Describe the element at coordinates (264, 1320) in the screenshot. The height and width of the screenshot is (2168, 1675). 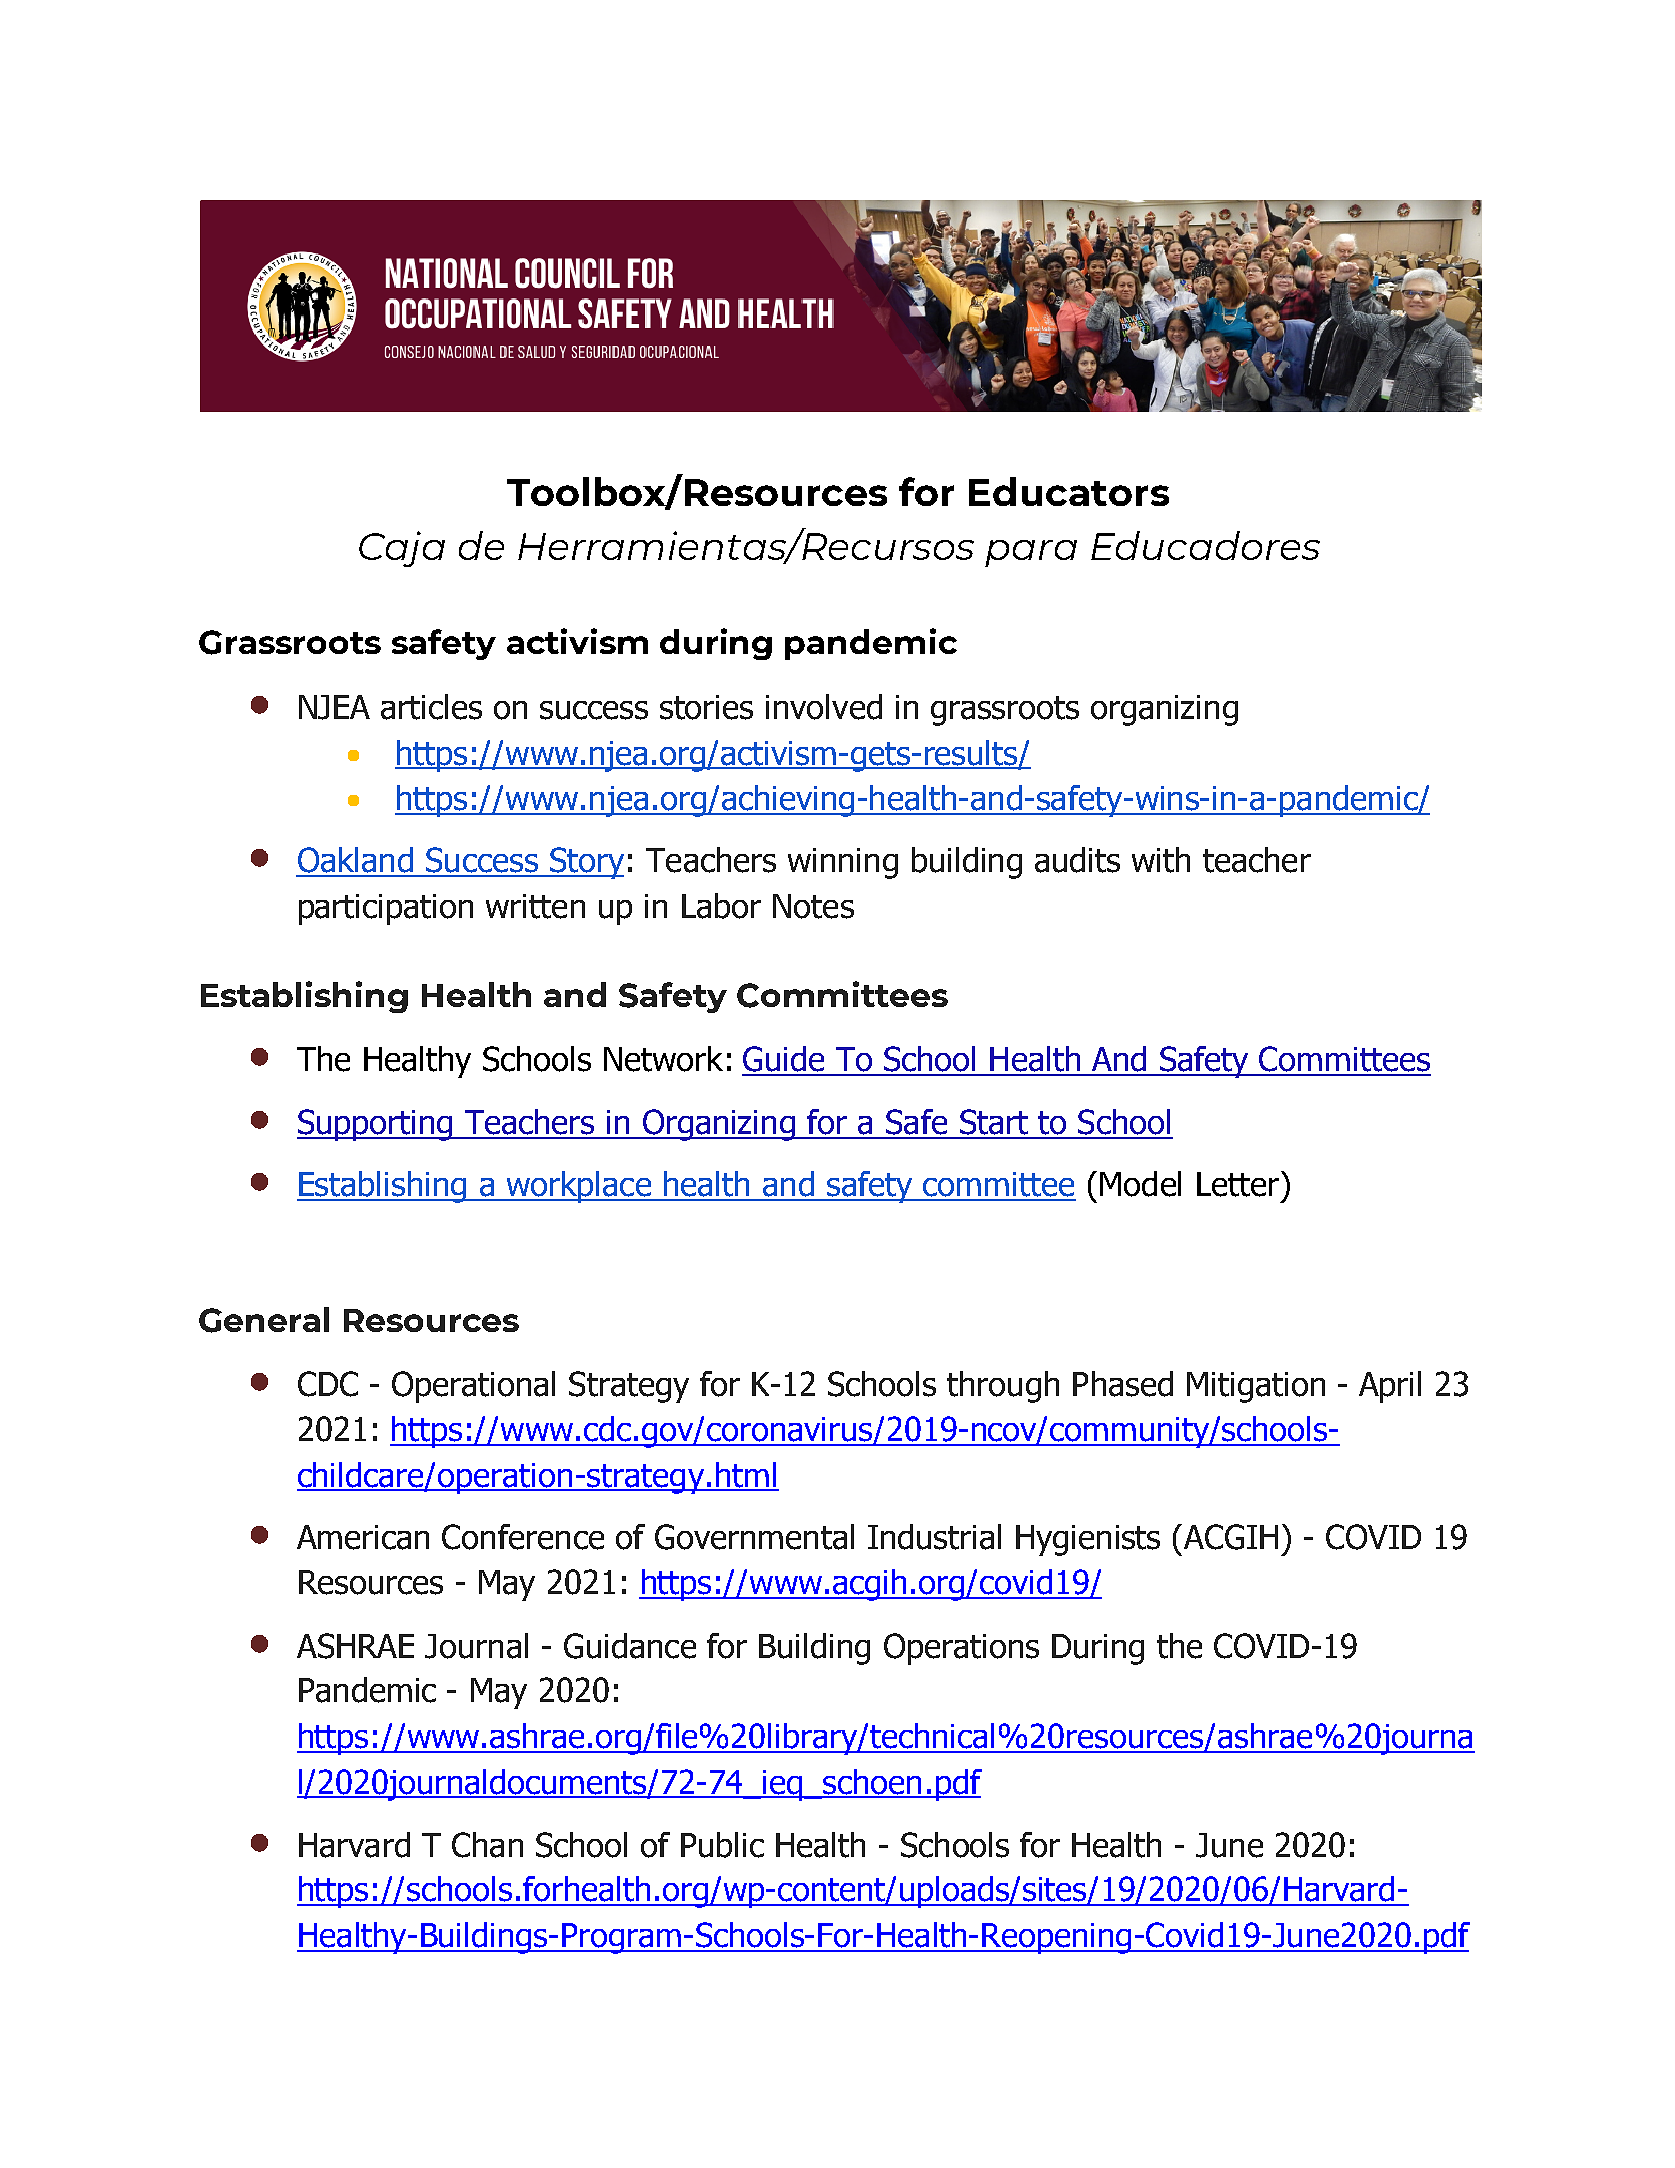
I see `General` at that location.
